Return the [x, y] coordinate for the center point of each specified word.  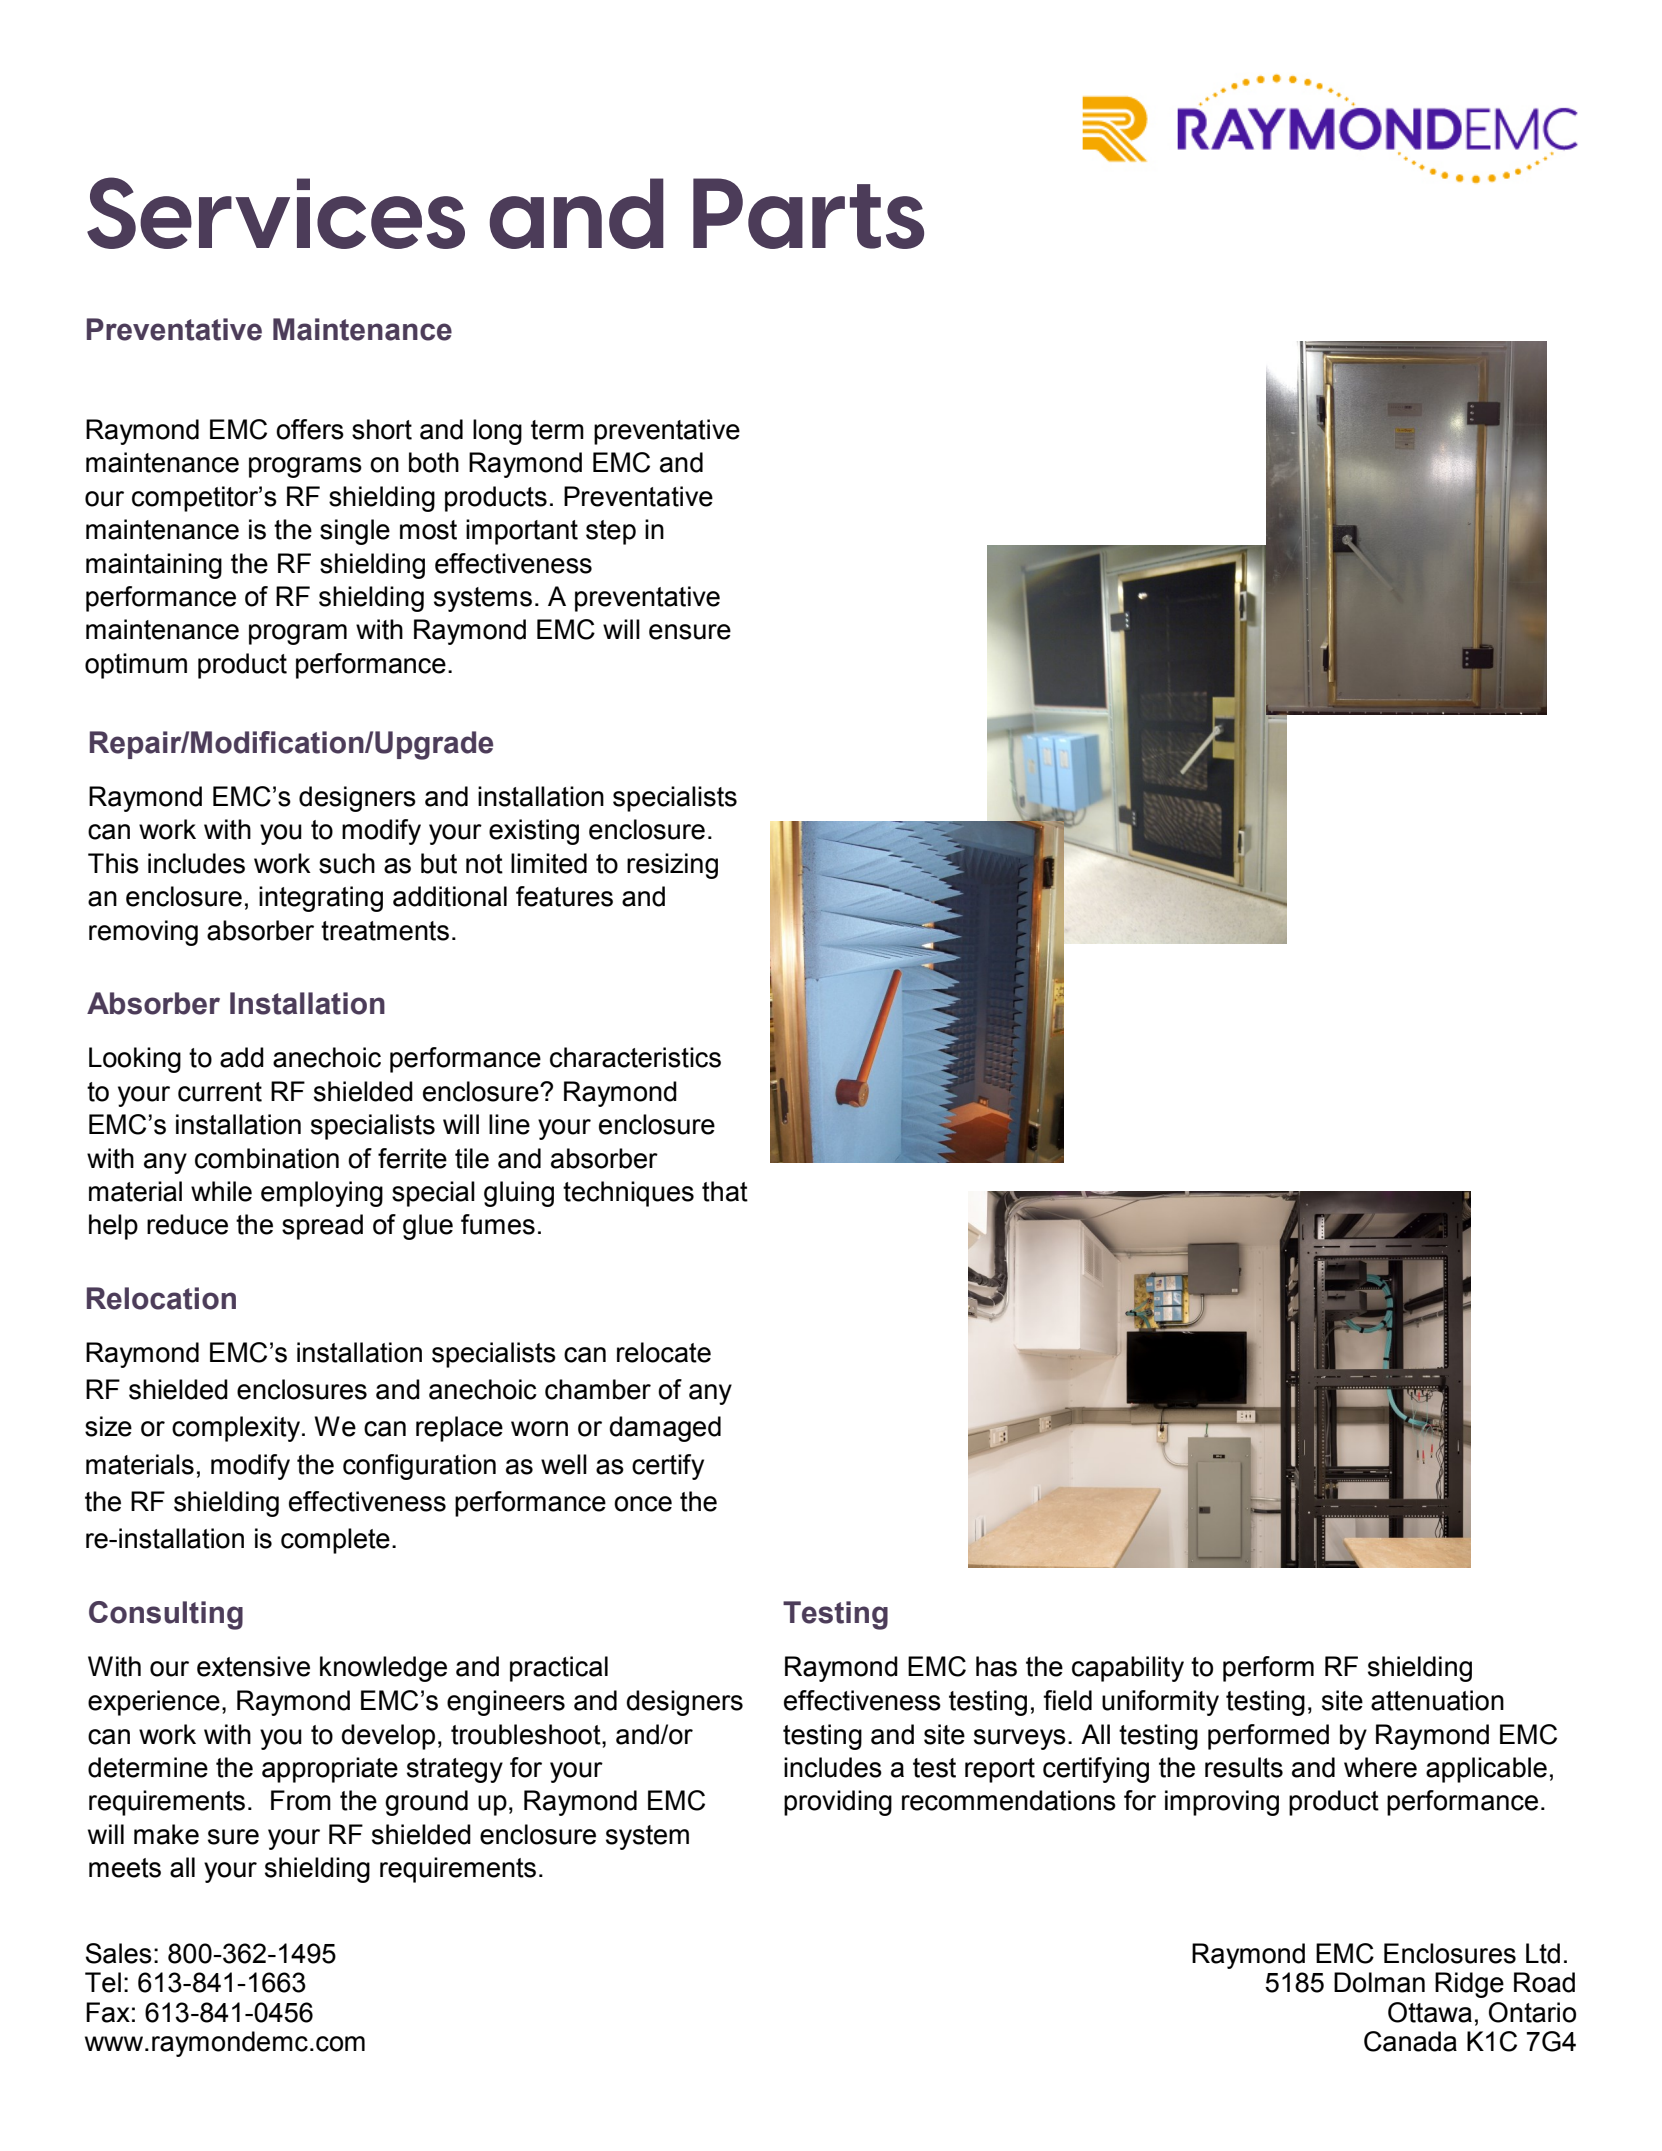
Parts [808, 213]
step [611, 532]
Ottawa [1430, 2012]
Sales [119, 1953]
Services [276, 213]
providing [838, 1803]
